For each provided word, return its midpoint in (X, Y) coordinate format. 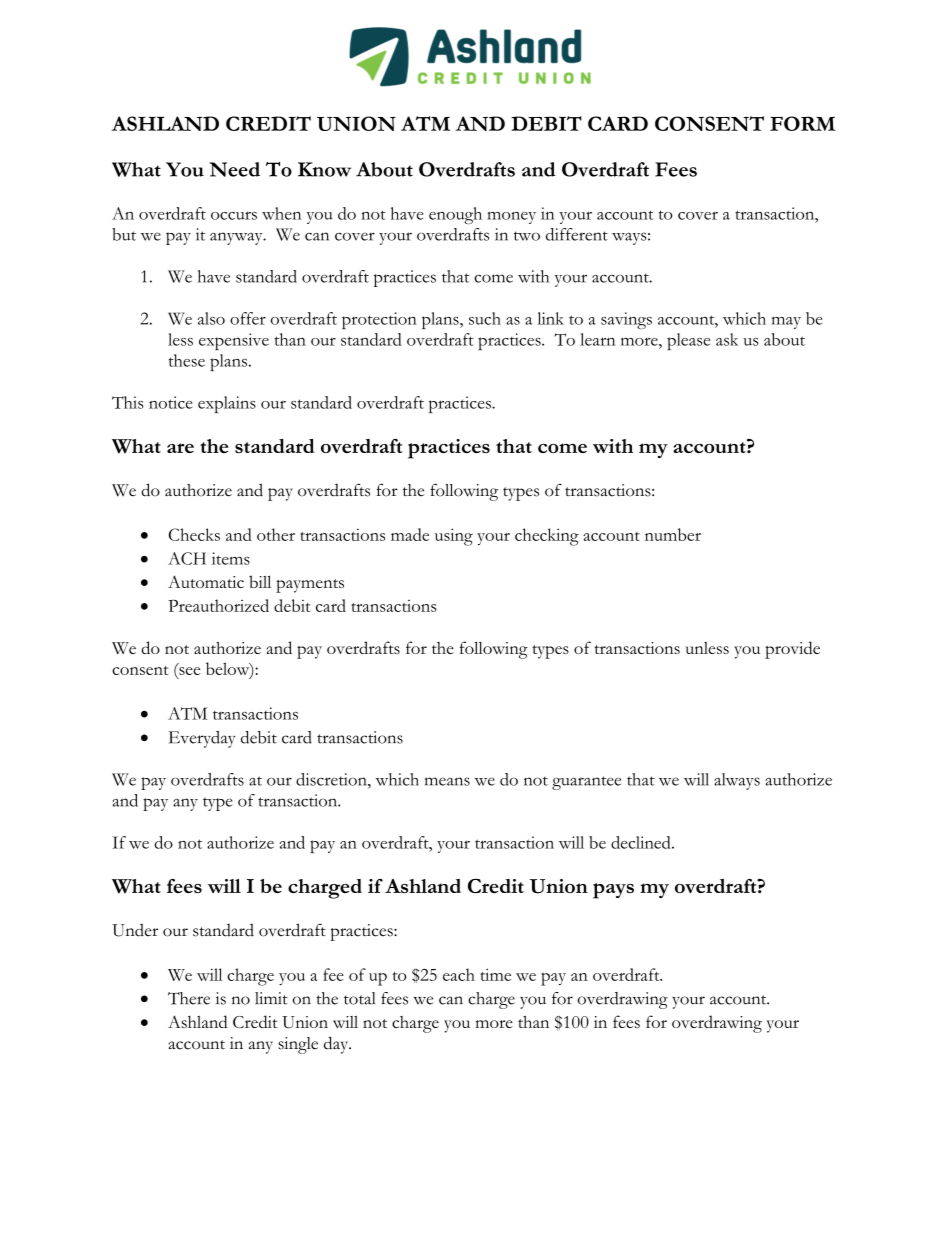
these (187, 360)
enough (455, 215)
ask (727, 339)
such (485, 318)
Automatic (206, 581)
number (673, 534)
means (447, 781)
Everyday (202, 739)
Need (234, 169)
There (189, 998)
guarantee (586, 783)
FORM (803, 123)
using (454, 537)
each (459, 974)
